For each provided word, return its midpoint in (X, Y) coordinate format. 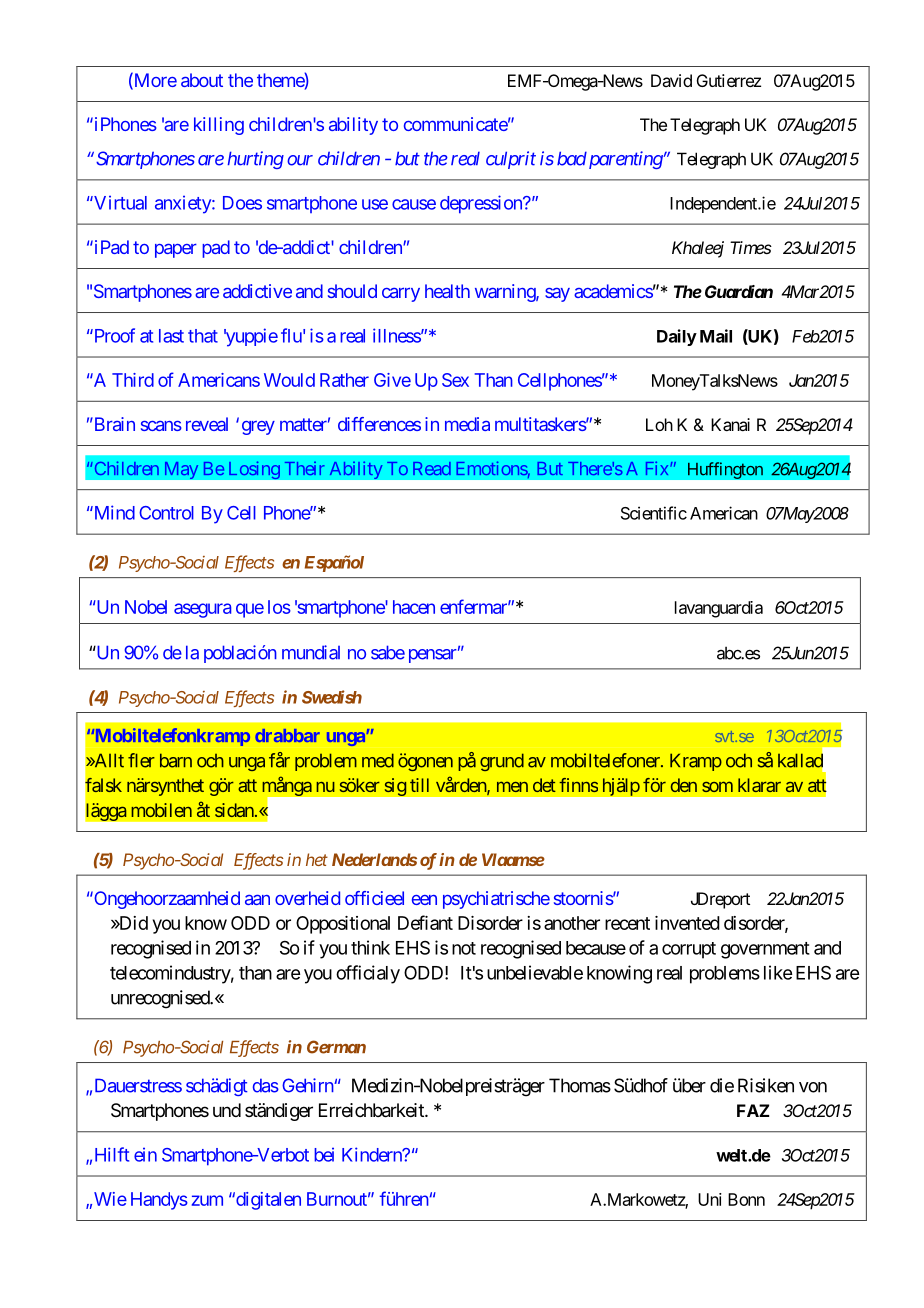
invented (687, 923)
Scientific (654, 513)
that (203, 336)
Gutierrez (729, 80)
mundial (311, 652)
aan (257, 900)
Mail (716, 336)
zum (207, 1200)
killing (219, 126)
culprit (511, 160)
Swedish (332, 697)
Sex (455, 380)
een (424, 900)
